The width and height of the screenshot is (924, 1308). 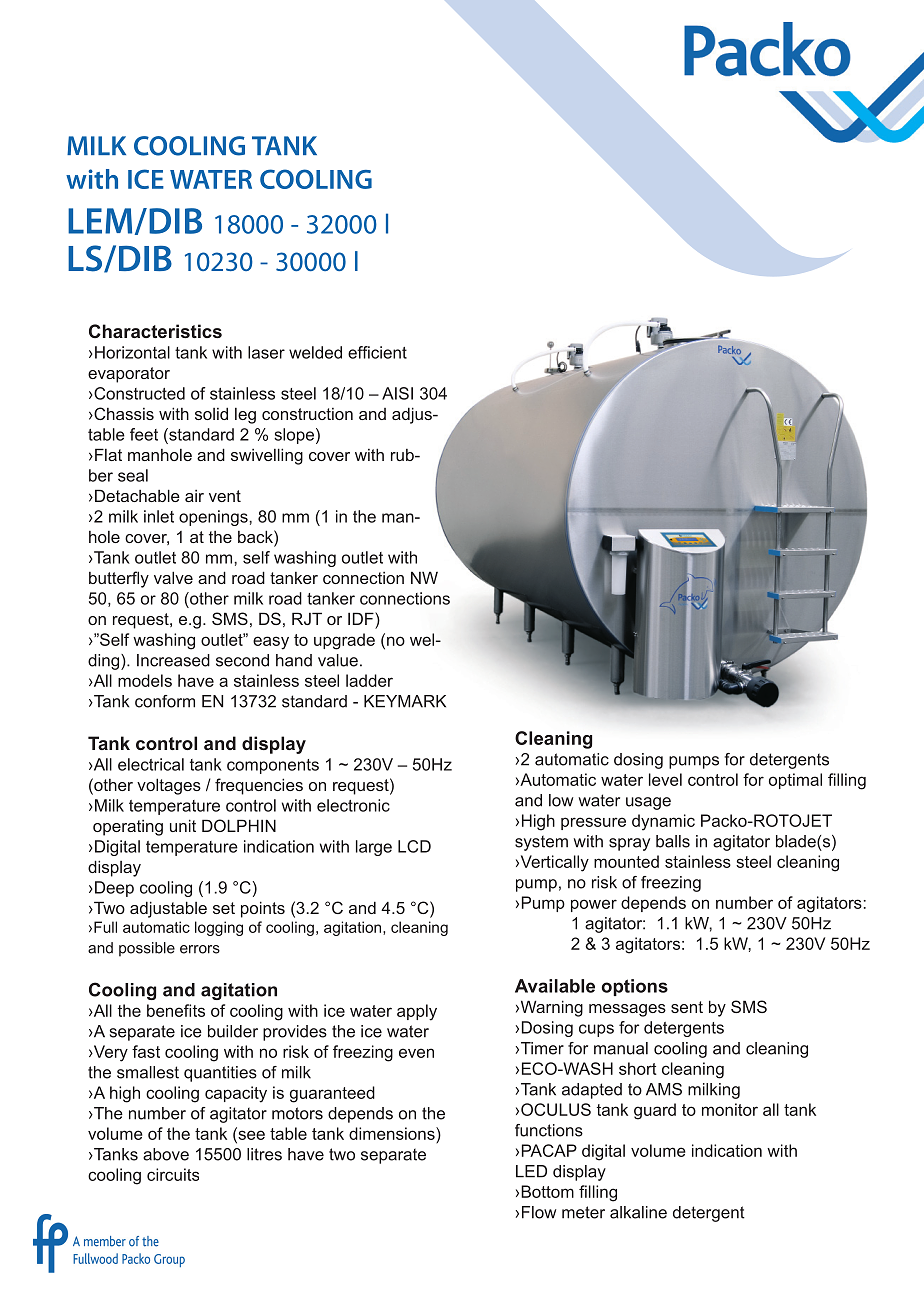 What do you see at coordinates (377, 352) in the screenshot?
I see `efficient` at bounding box center [377, 352].
